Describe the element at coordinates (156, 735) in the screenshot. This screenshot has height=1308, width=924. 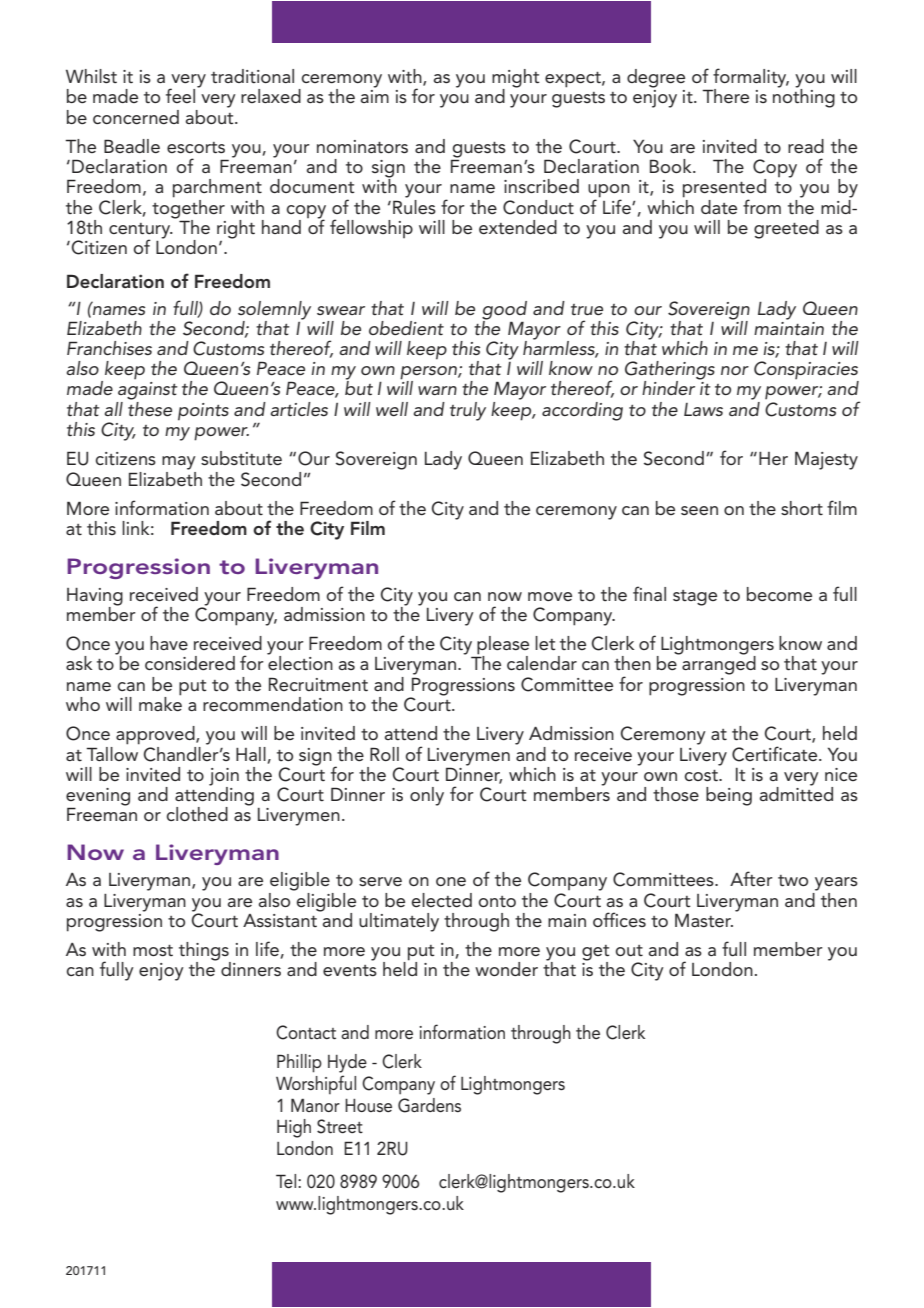
I see `approved` at that location.
